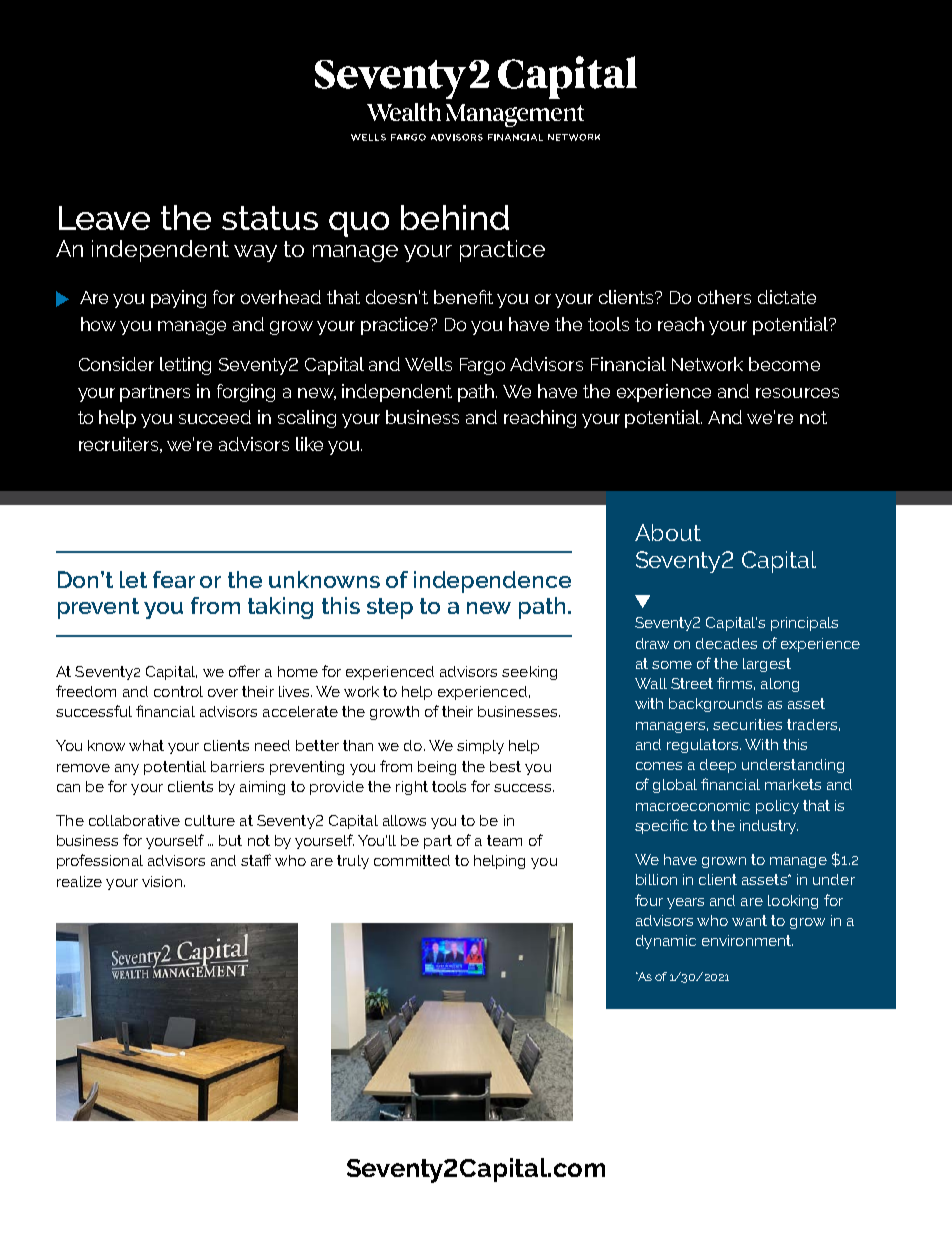  Describe the element at coordinates (455, 217) in the document. I see `behind` at that location.
